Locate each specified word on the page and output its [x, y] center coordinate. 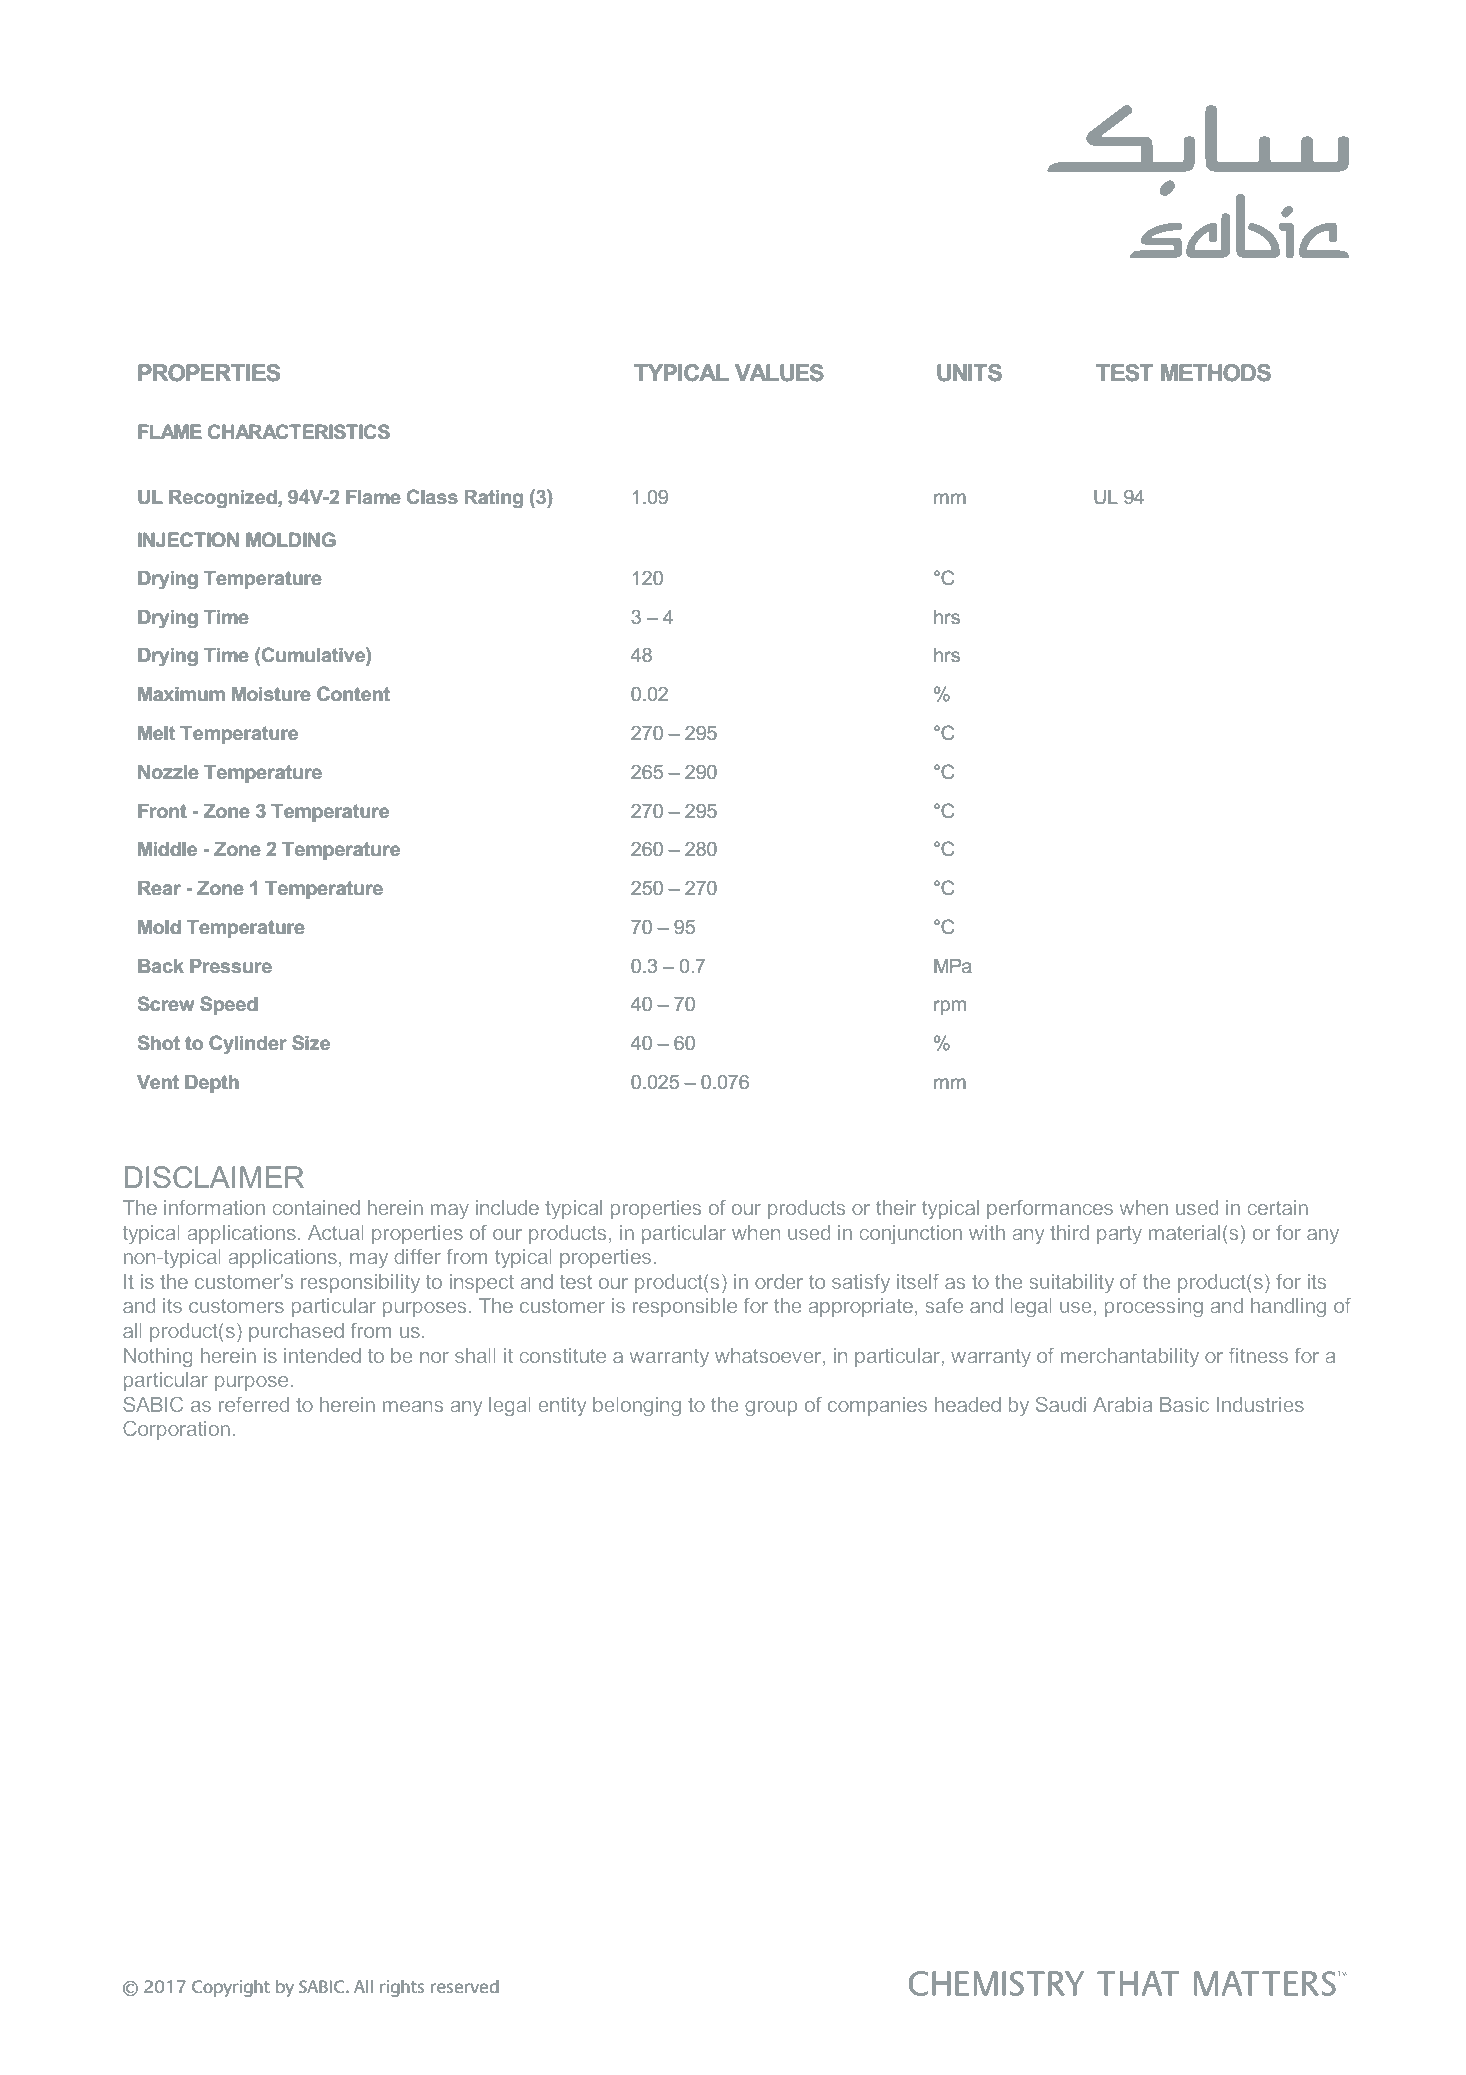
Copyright [231, 1988]
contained [316, 1207]
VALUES [779, 373]
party [1119, 1235]
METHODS [1216, 373]
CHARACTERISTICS [299, 431]
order [779, 1281]
